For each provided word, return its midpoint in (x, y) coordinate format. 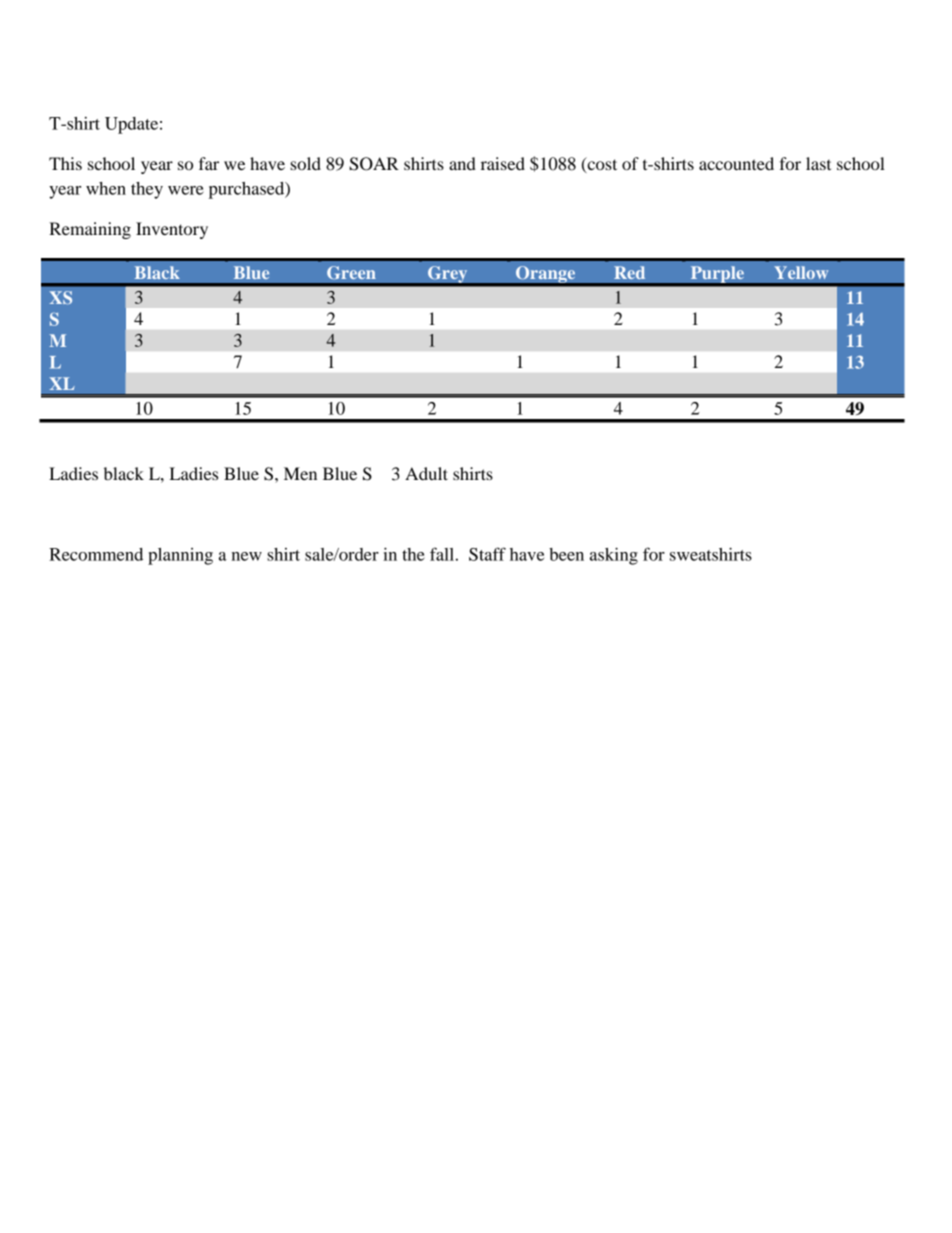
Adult (426, 473)
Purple (717, 275)
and (462, 163)
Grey (448, 275)
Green (351, 272)
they (147, 190)
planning (180, 556)
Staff (487, 554)
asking (614, 556)
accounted (736, 163)
